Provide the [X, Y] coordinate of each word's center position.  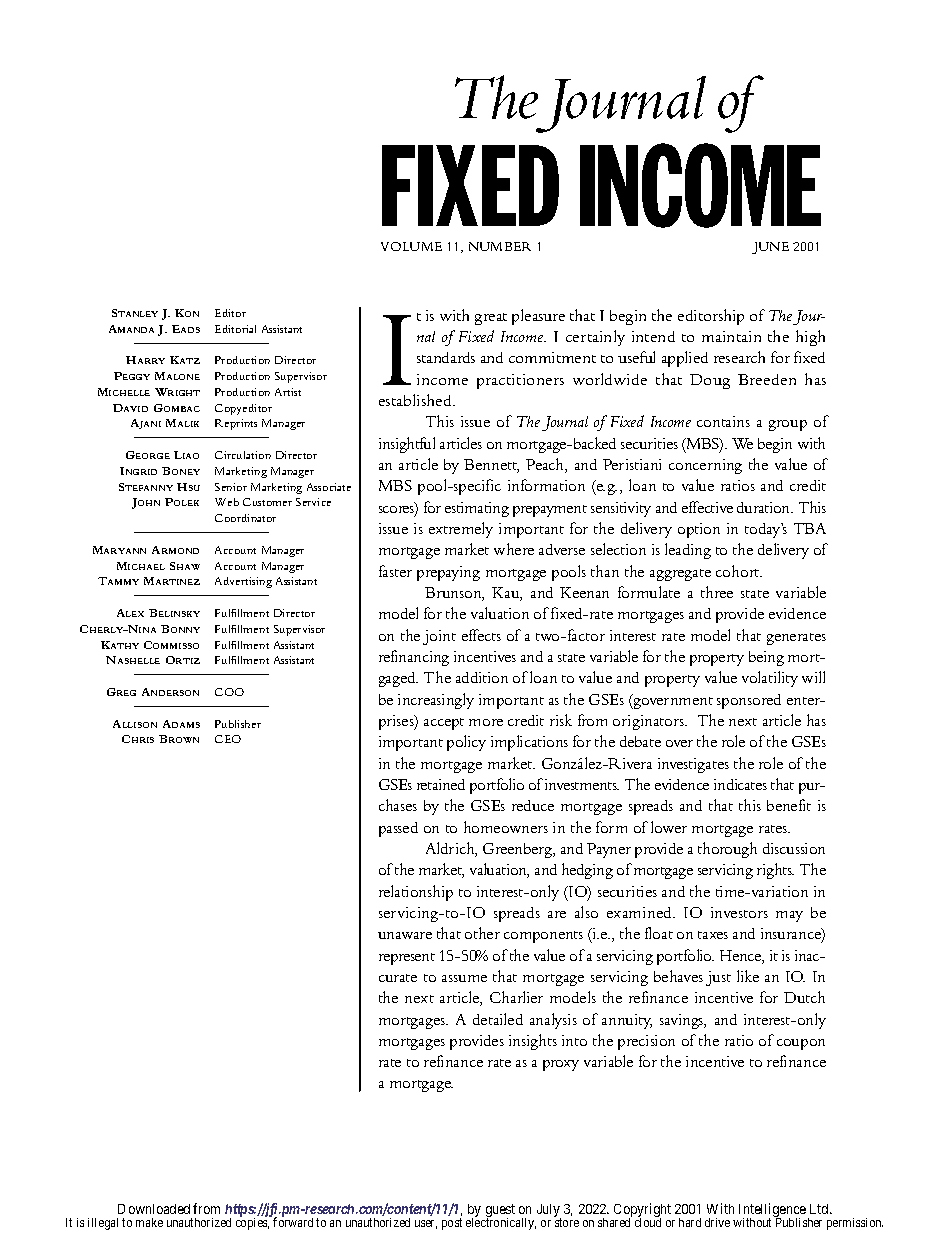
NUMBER [500, 246]
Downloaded [154, 1209]
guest [500, 1212]
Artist [288, 392]
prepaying [448, 573]
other [482, 933]
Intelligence [772, 1211]
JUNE [770, 248]
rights [775, 871]
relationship [416, 893]
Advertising [243, 582]
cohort [739, 571]
